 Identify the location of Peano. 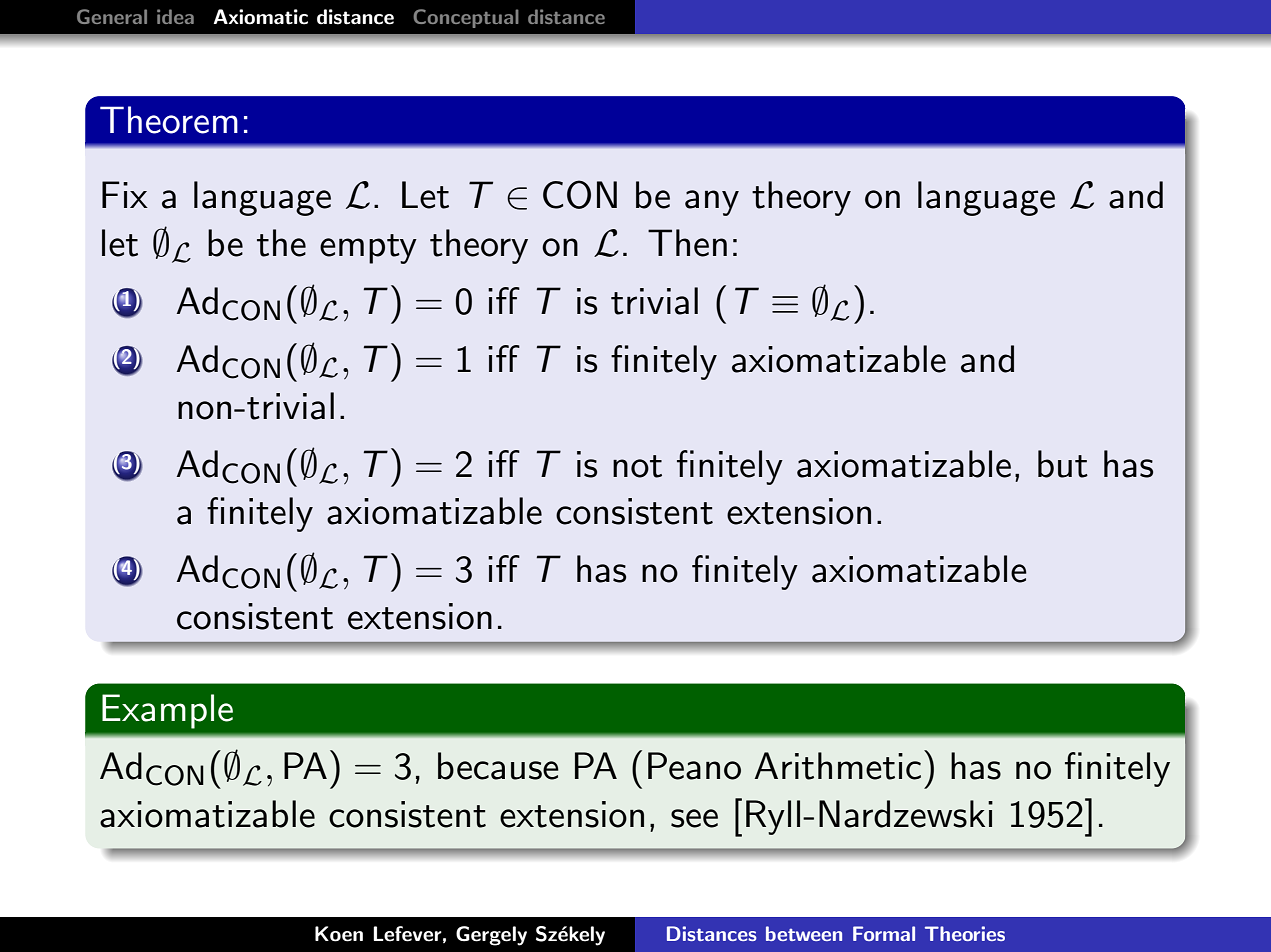
(694, 766).
